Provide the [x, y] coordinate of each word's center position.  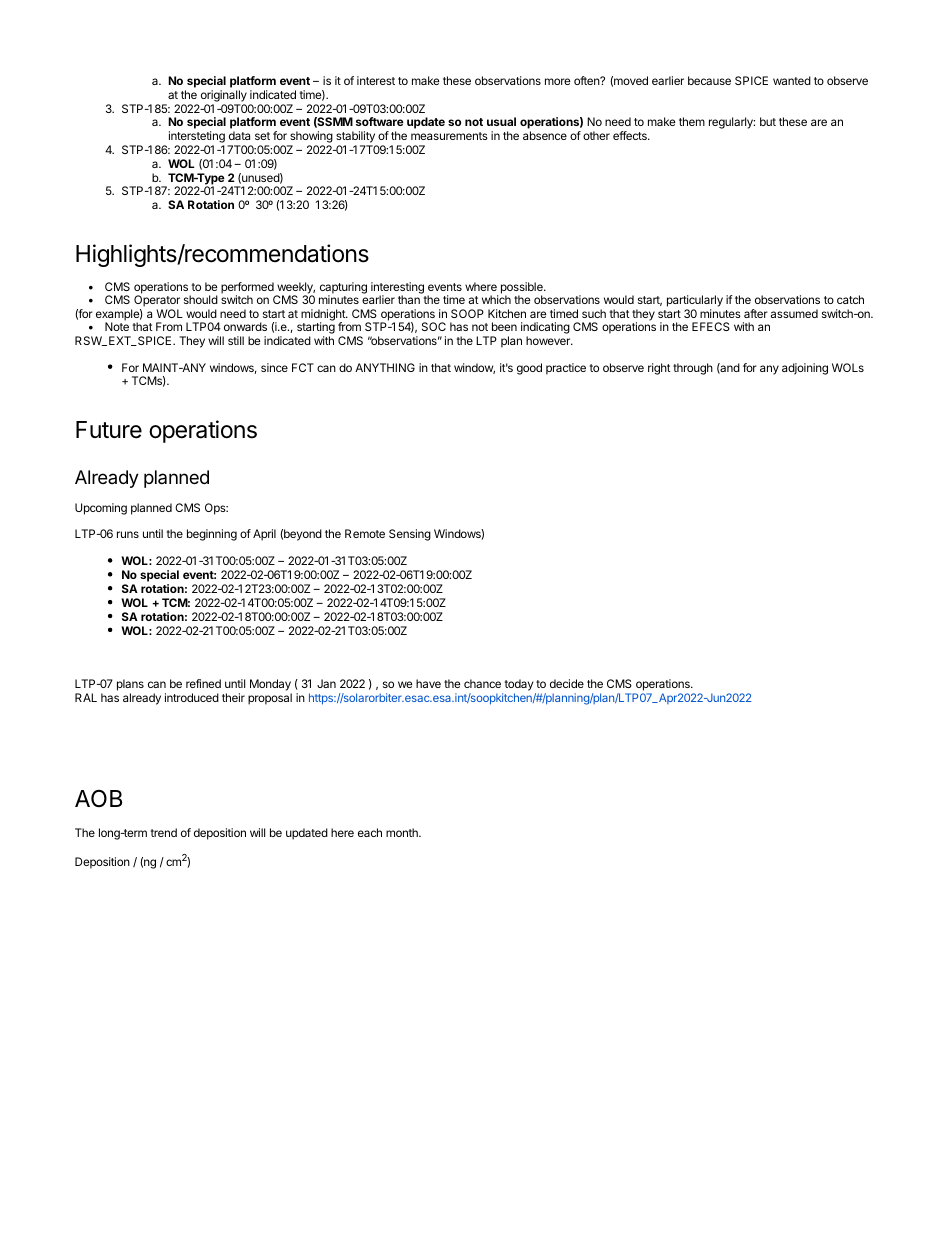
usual [501, 121]
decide [567, 683]
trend [164, 832]
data [239, 135]
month [403, 832]
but [768, 121]
